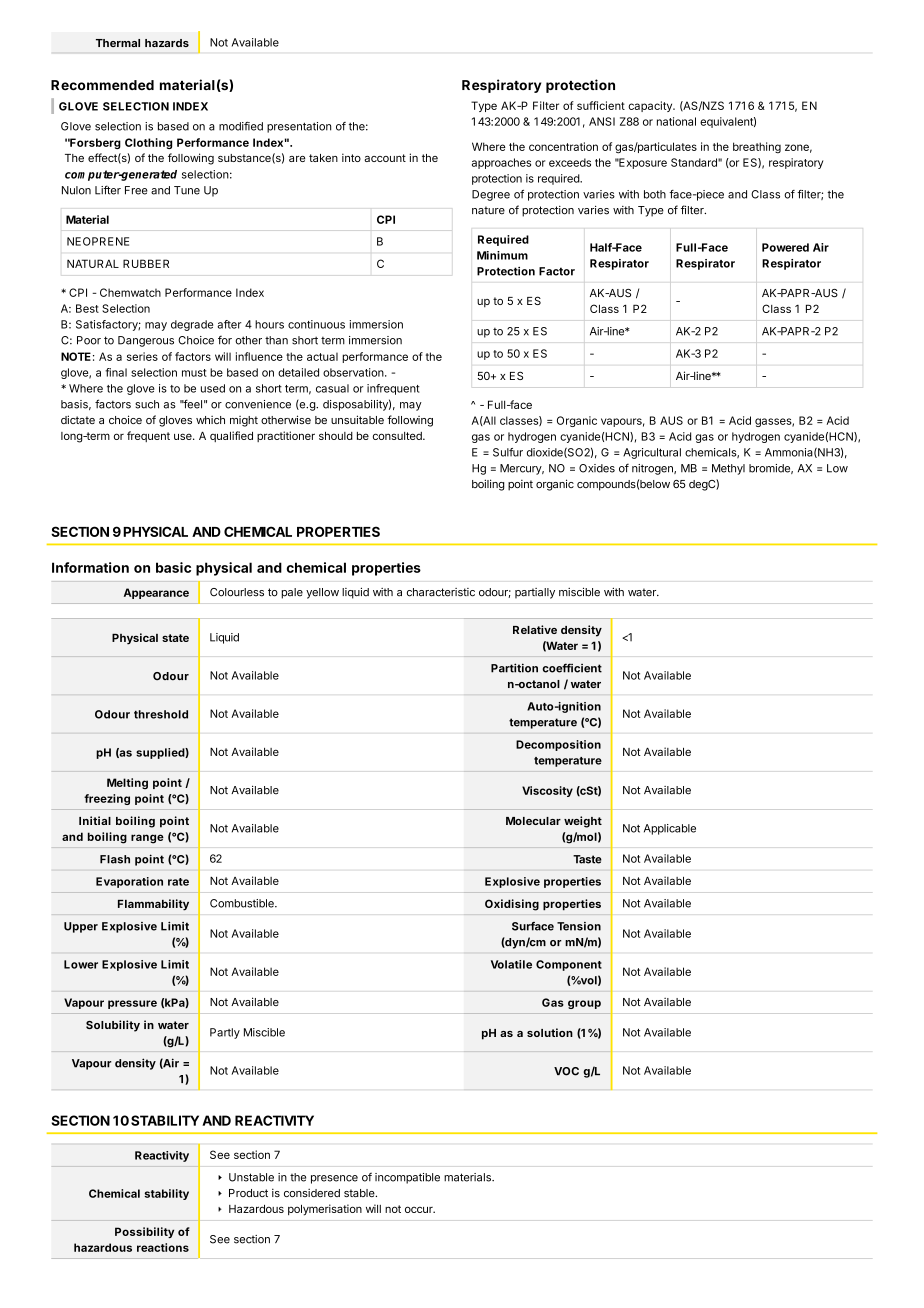  What do you see at coordinates (147, 404) in the screenshot?
I see `such` at bounding box center [147, 404].
